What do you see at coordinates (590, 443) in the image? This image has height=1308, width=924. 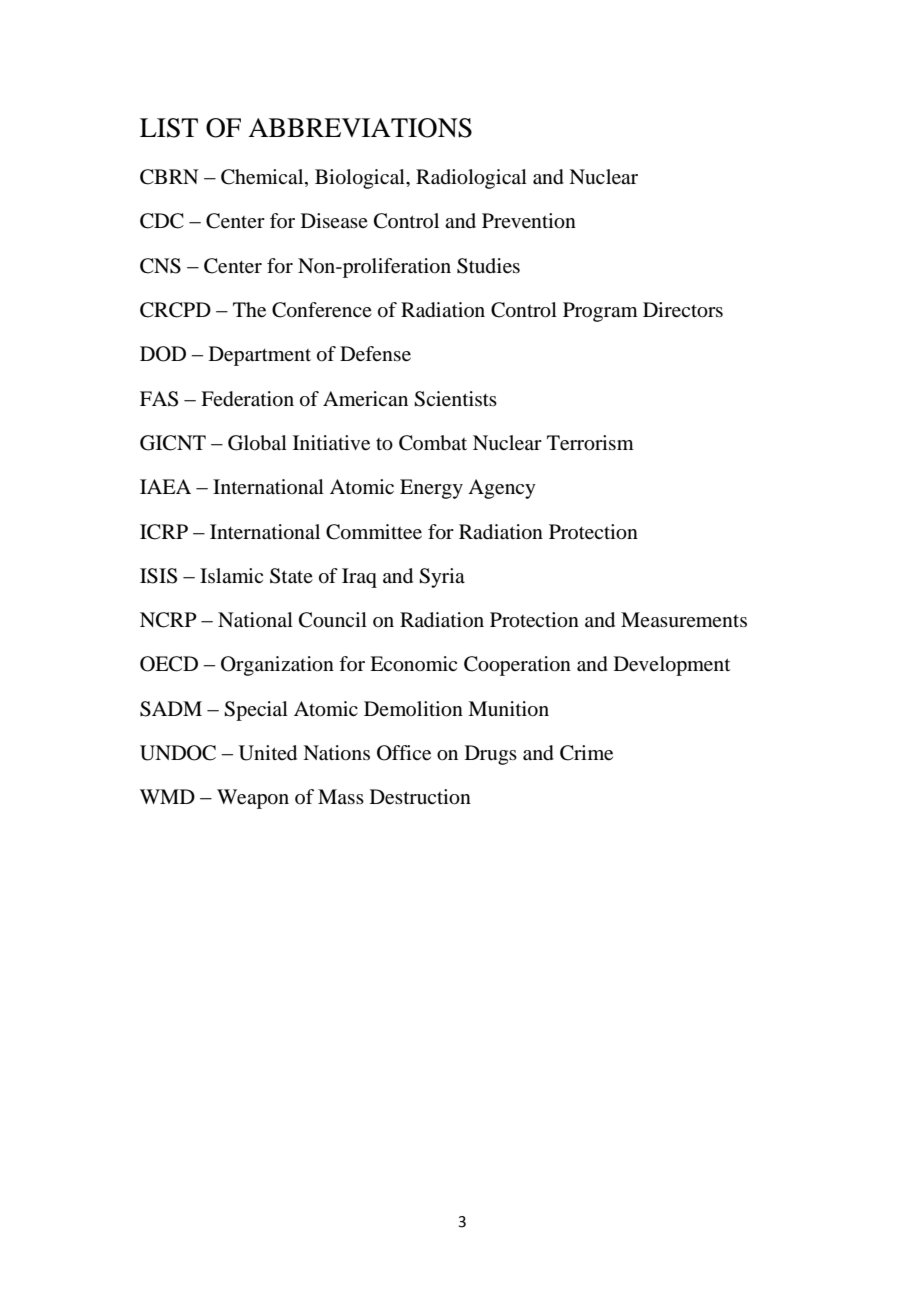 I see `Terrorism` at bounding box center [590, 443].
